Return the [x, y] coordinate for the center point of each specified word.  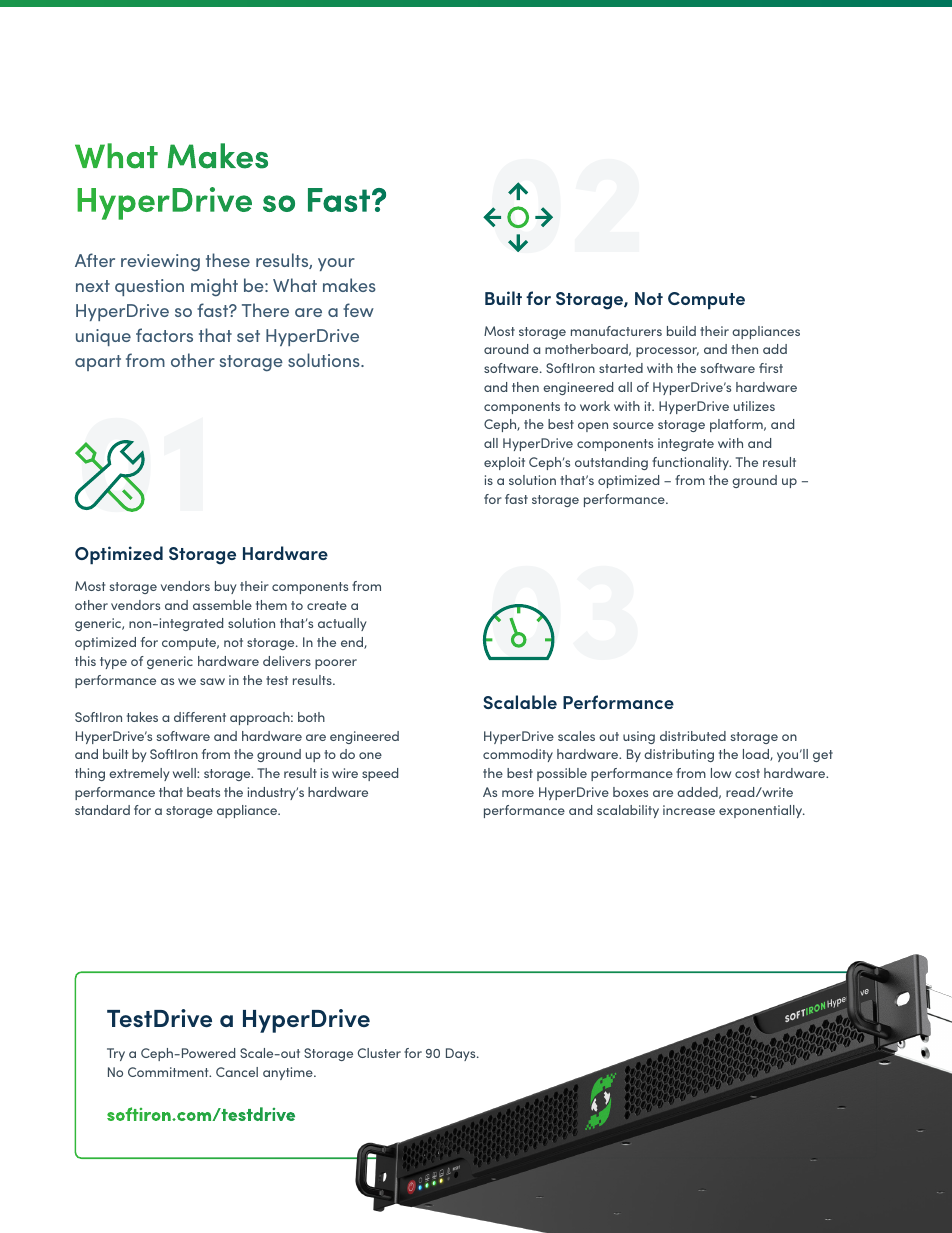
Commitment [169, 1072]
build [681, 331]
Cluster [379, 1053]
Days [462, 1054]
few [358, 310]
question [149, 287]
